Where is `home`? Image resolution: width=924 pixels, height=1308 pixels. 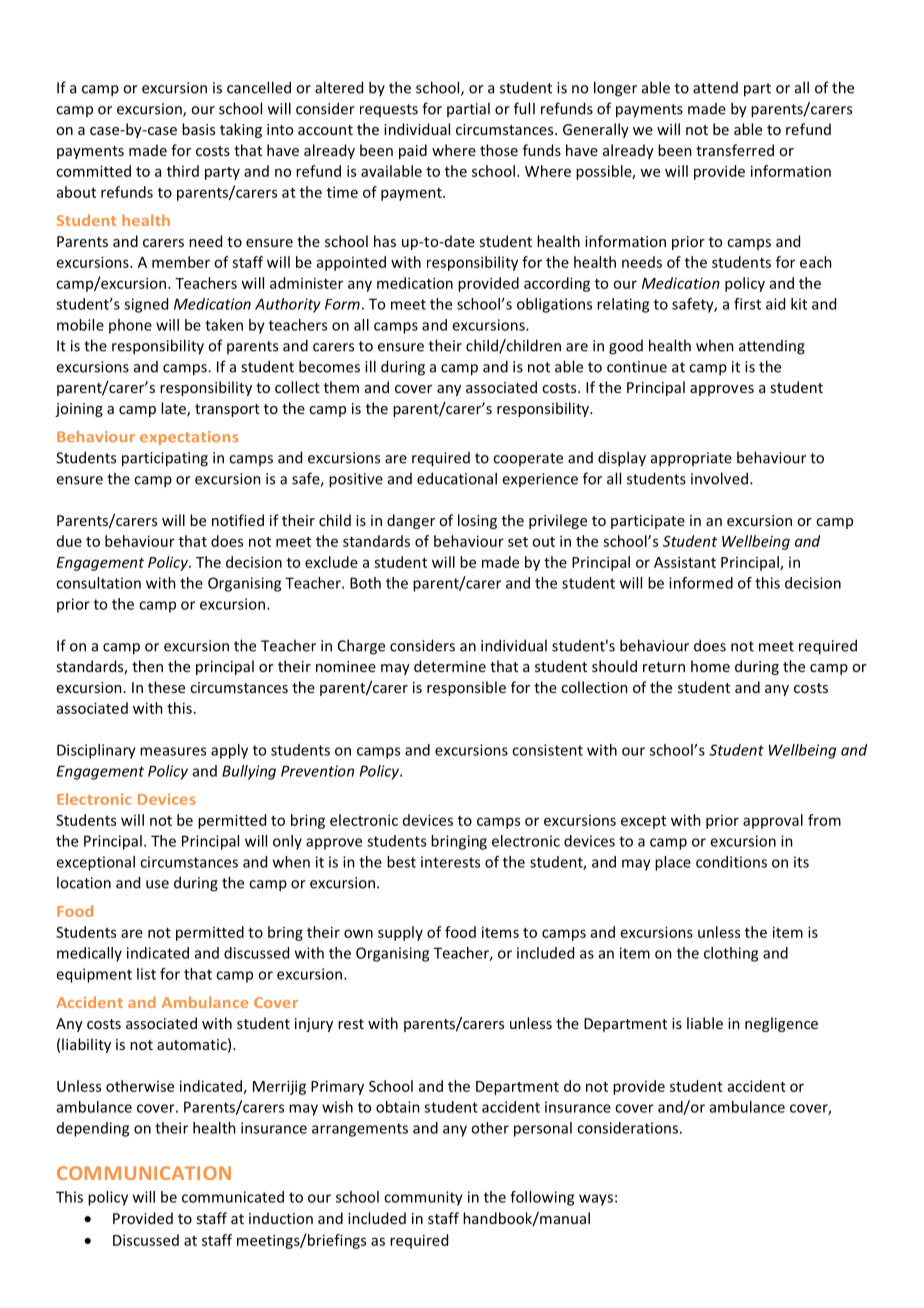 home is located at coordinates (710, 666).
